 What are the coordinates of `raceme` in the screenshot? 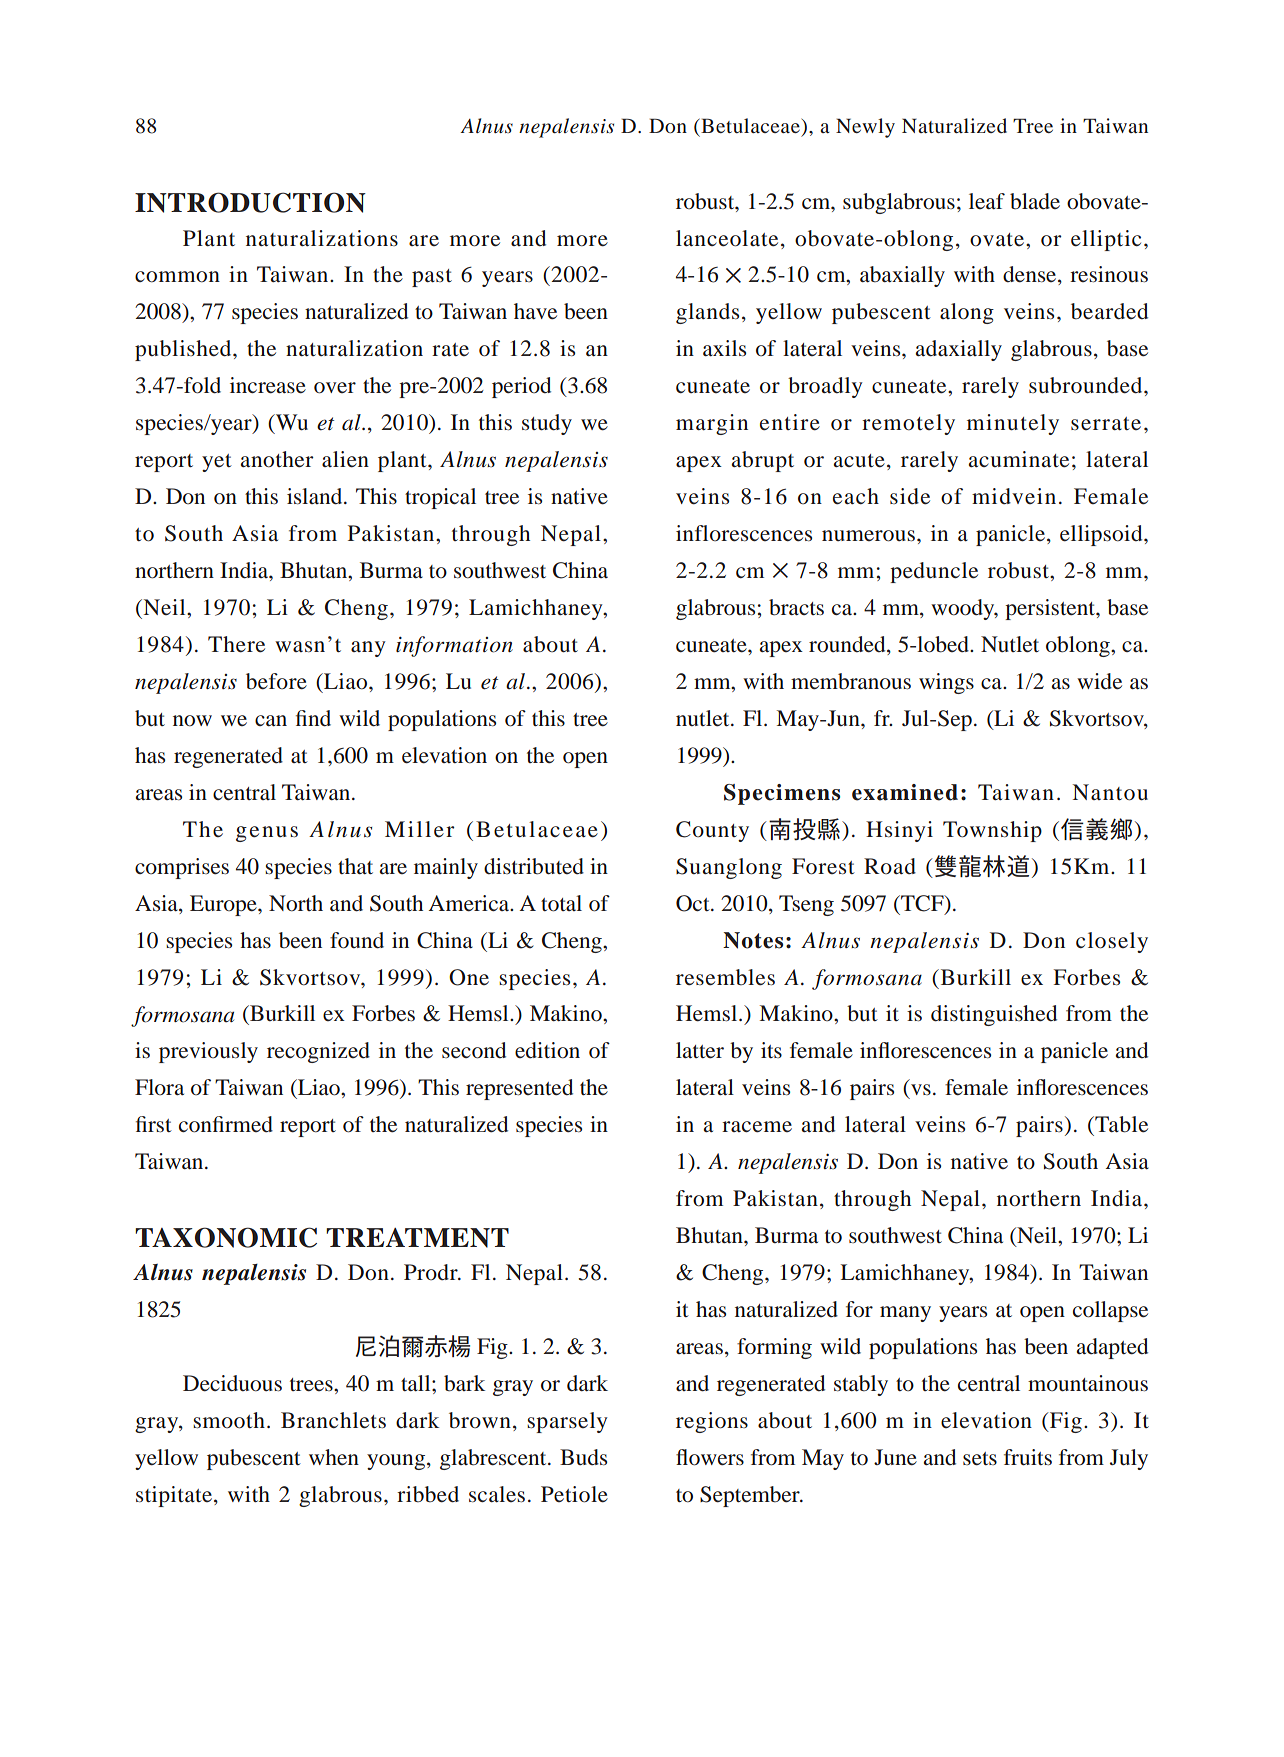 It's located at (757, 1127).
